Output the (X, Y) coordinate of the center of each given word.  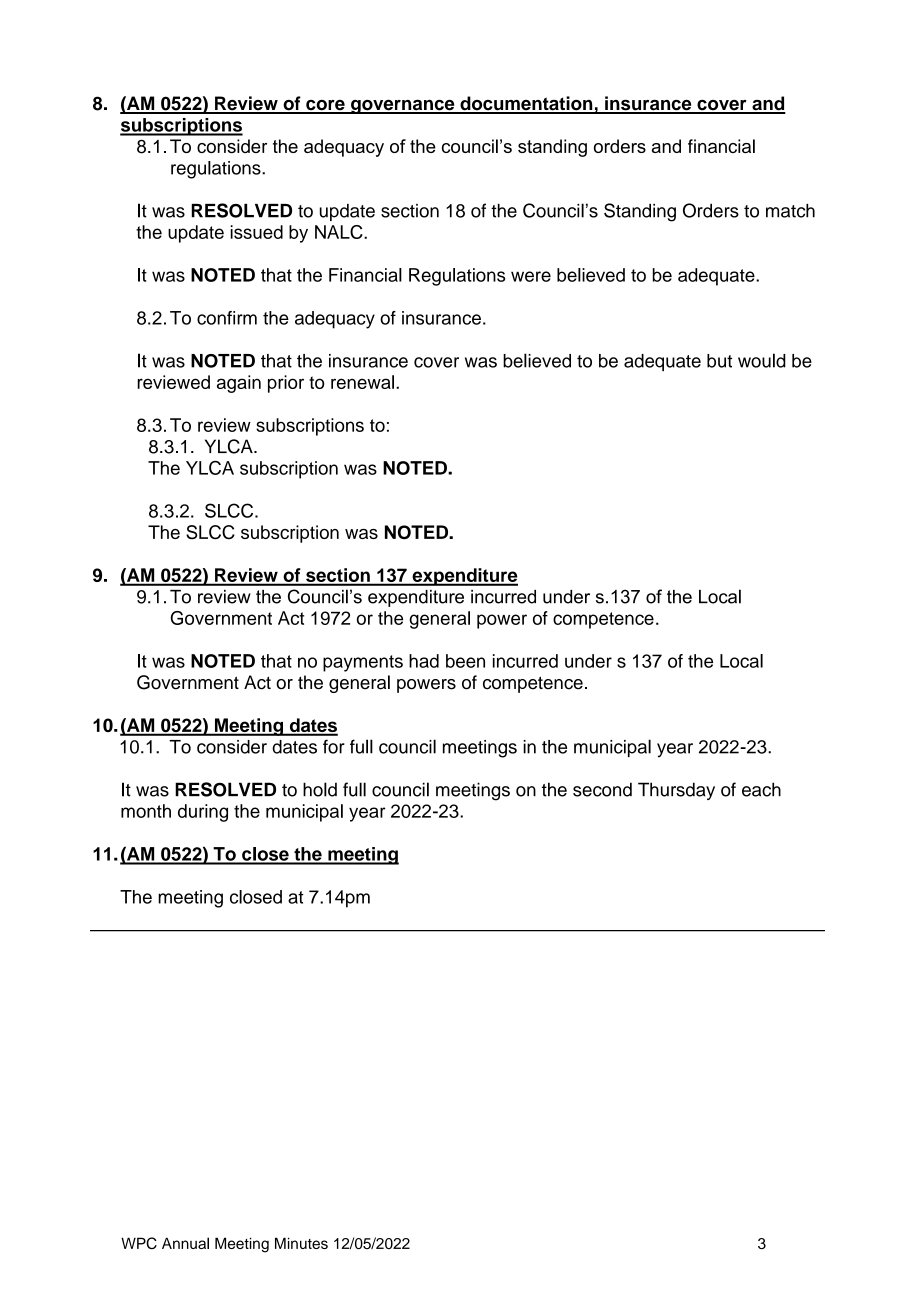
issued (256, 232)
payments (363, 663)
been (465, 661)
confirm (227, 318)
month (146, 811)
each (761, 789)
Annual (185, 1243)
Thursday (676, 791)
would (762, 360)
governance (403, 107)
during (203, 813)
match (790, 211)
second (602, 789)
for (334, 746)
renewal (364, 382)
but (719, 361)
